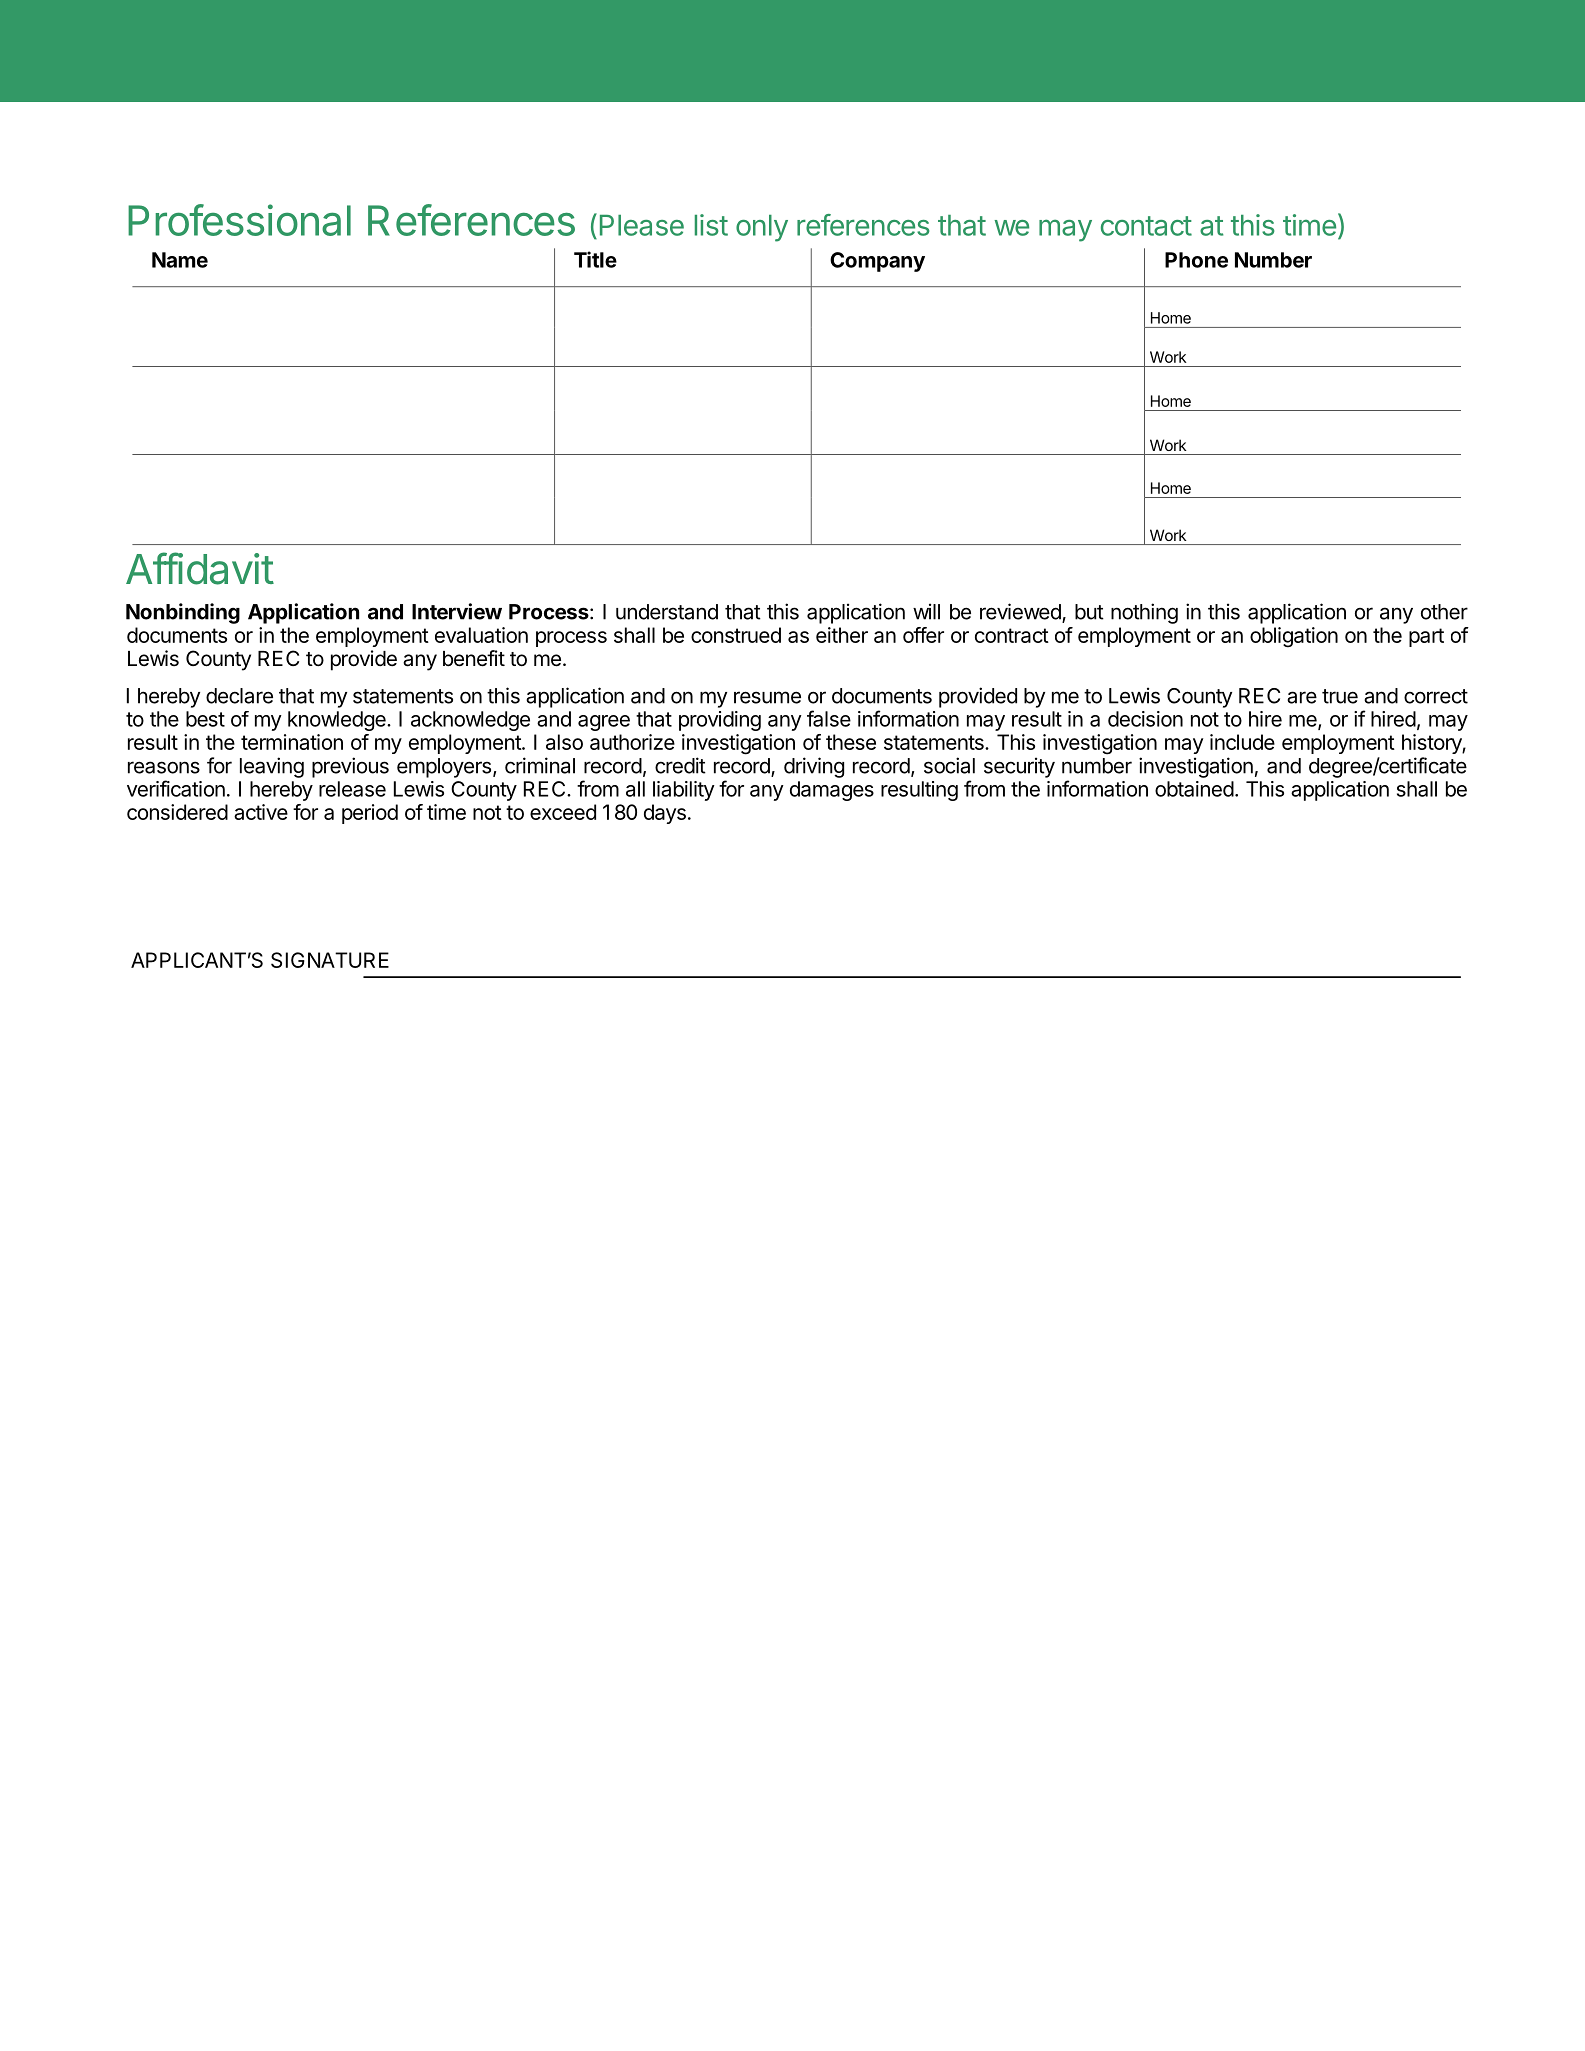 The image size is (1585, 2051). I want to click on SIGNATURE, so click(330, 960).
